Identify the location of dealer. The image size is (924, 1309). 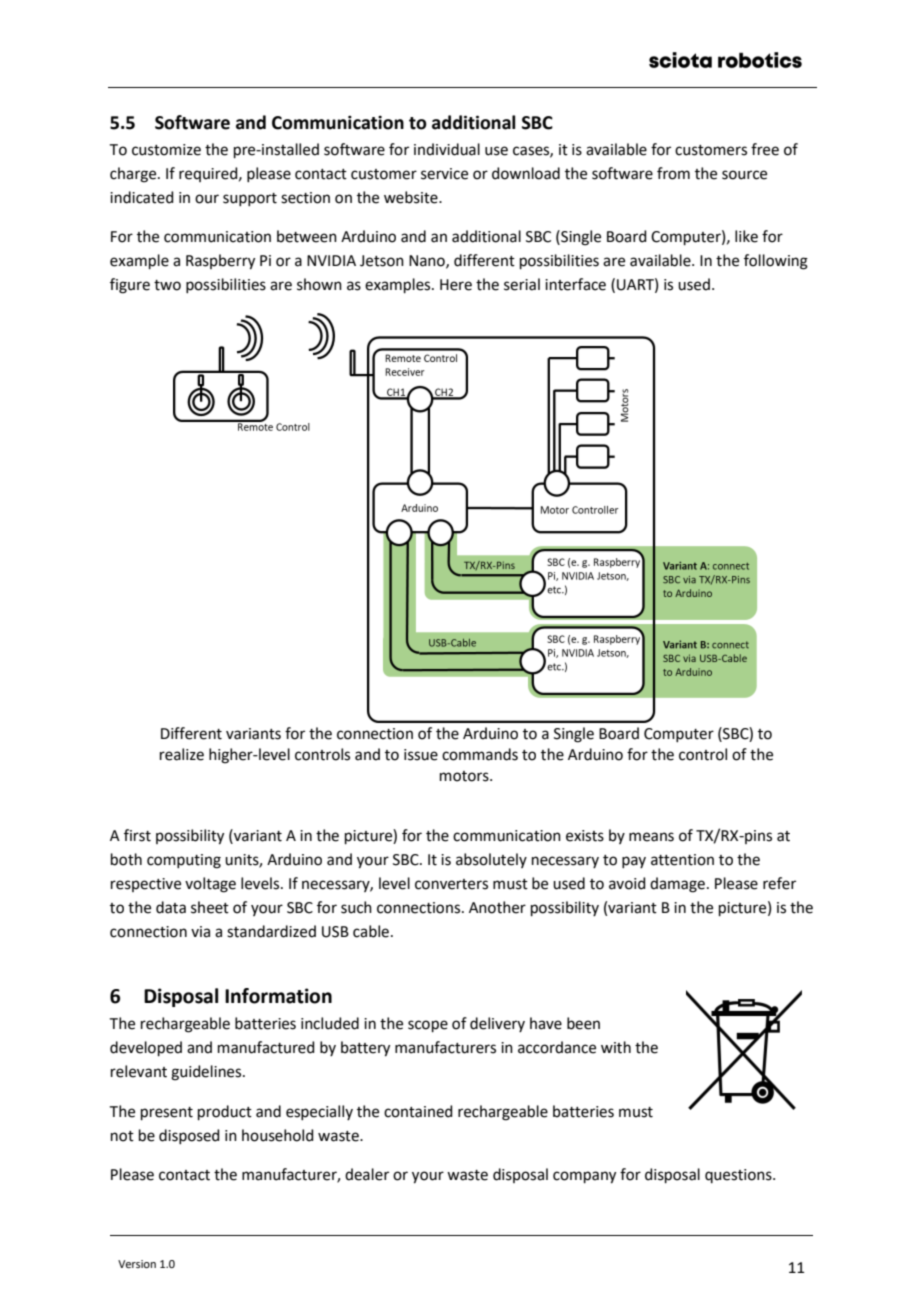
(367, 1174).
